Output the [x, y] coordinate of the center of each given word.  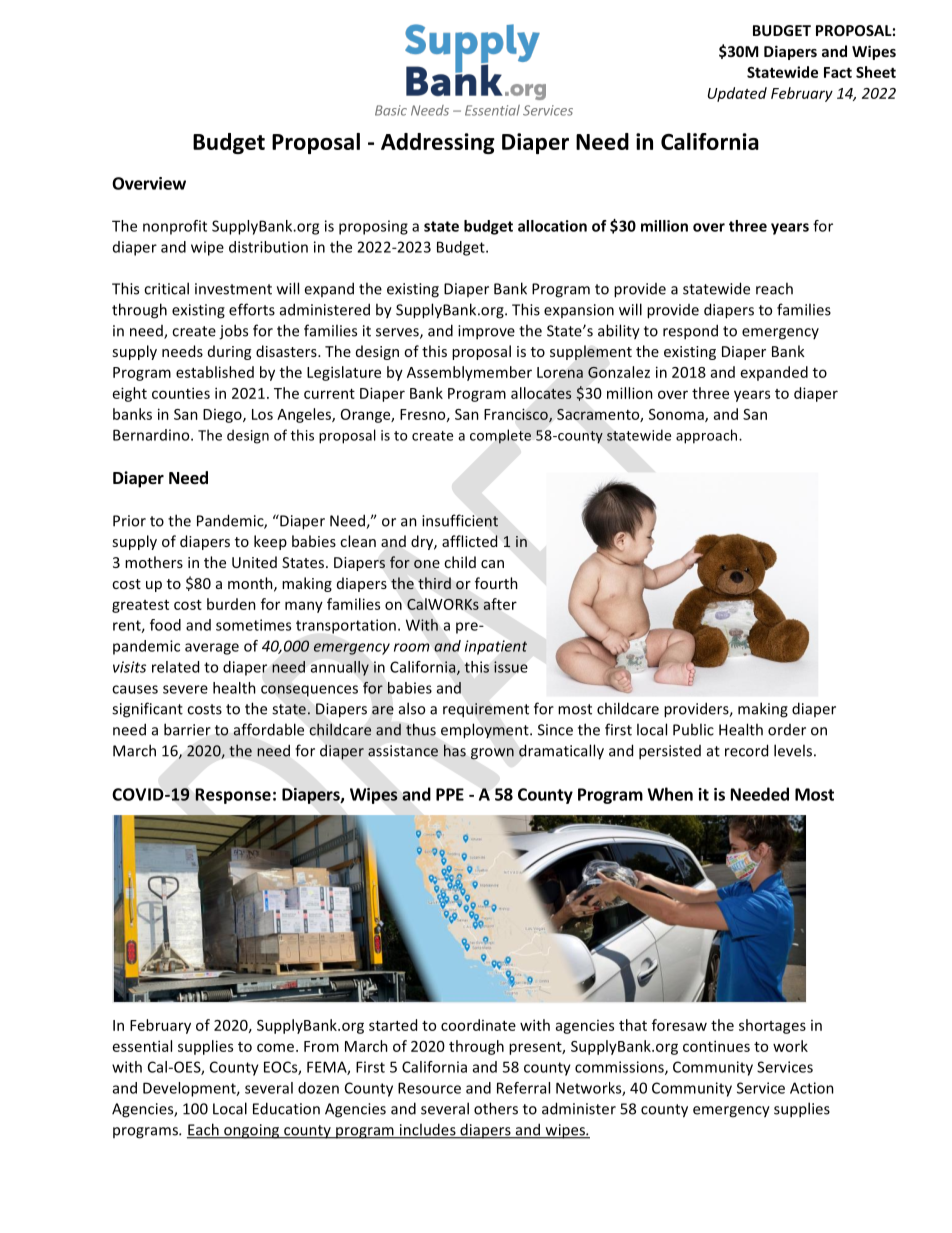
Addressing [438, 143]
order [787, 730]
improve [486, 332]
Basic [391, 110]
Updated [737, 94]
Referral [523, 1088]
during [229, 352]
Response [233, 796]
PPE [450, 794]
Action [812, 1088]
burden [231, 604]
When [670, 794]
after [500, 604]
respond [690, 332]
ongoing [252, 1131]
